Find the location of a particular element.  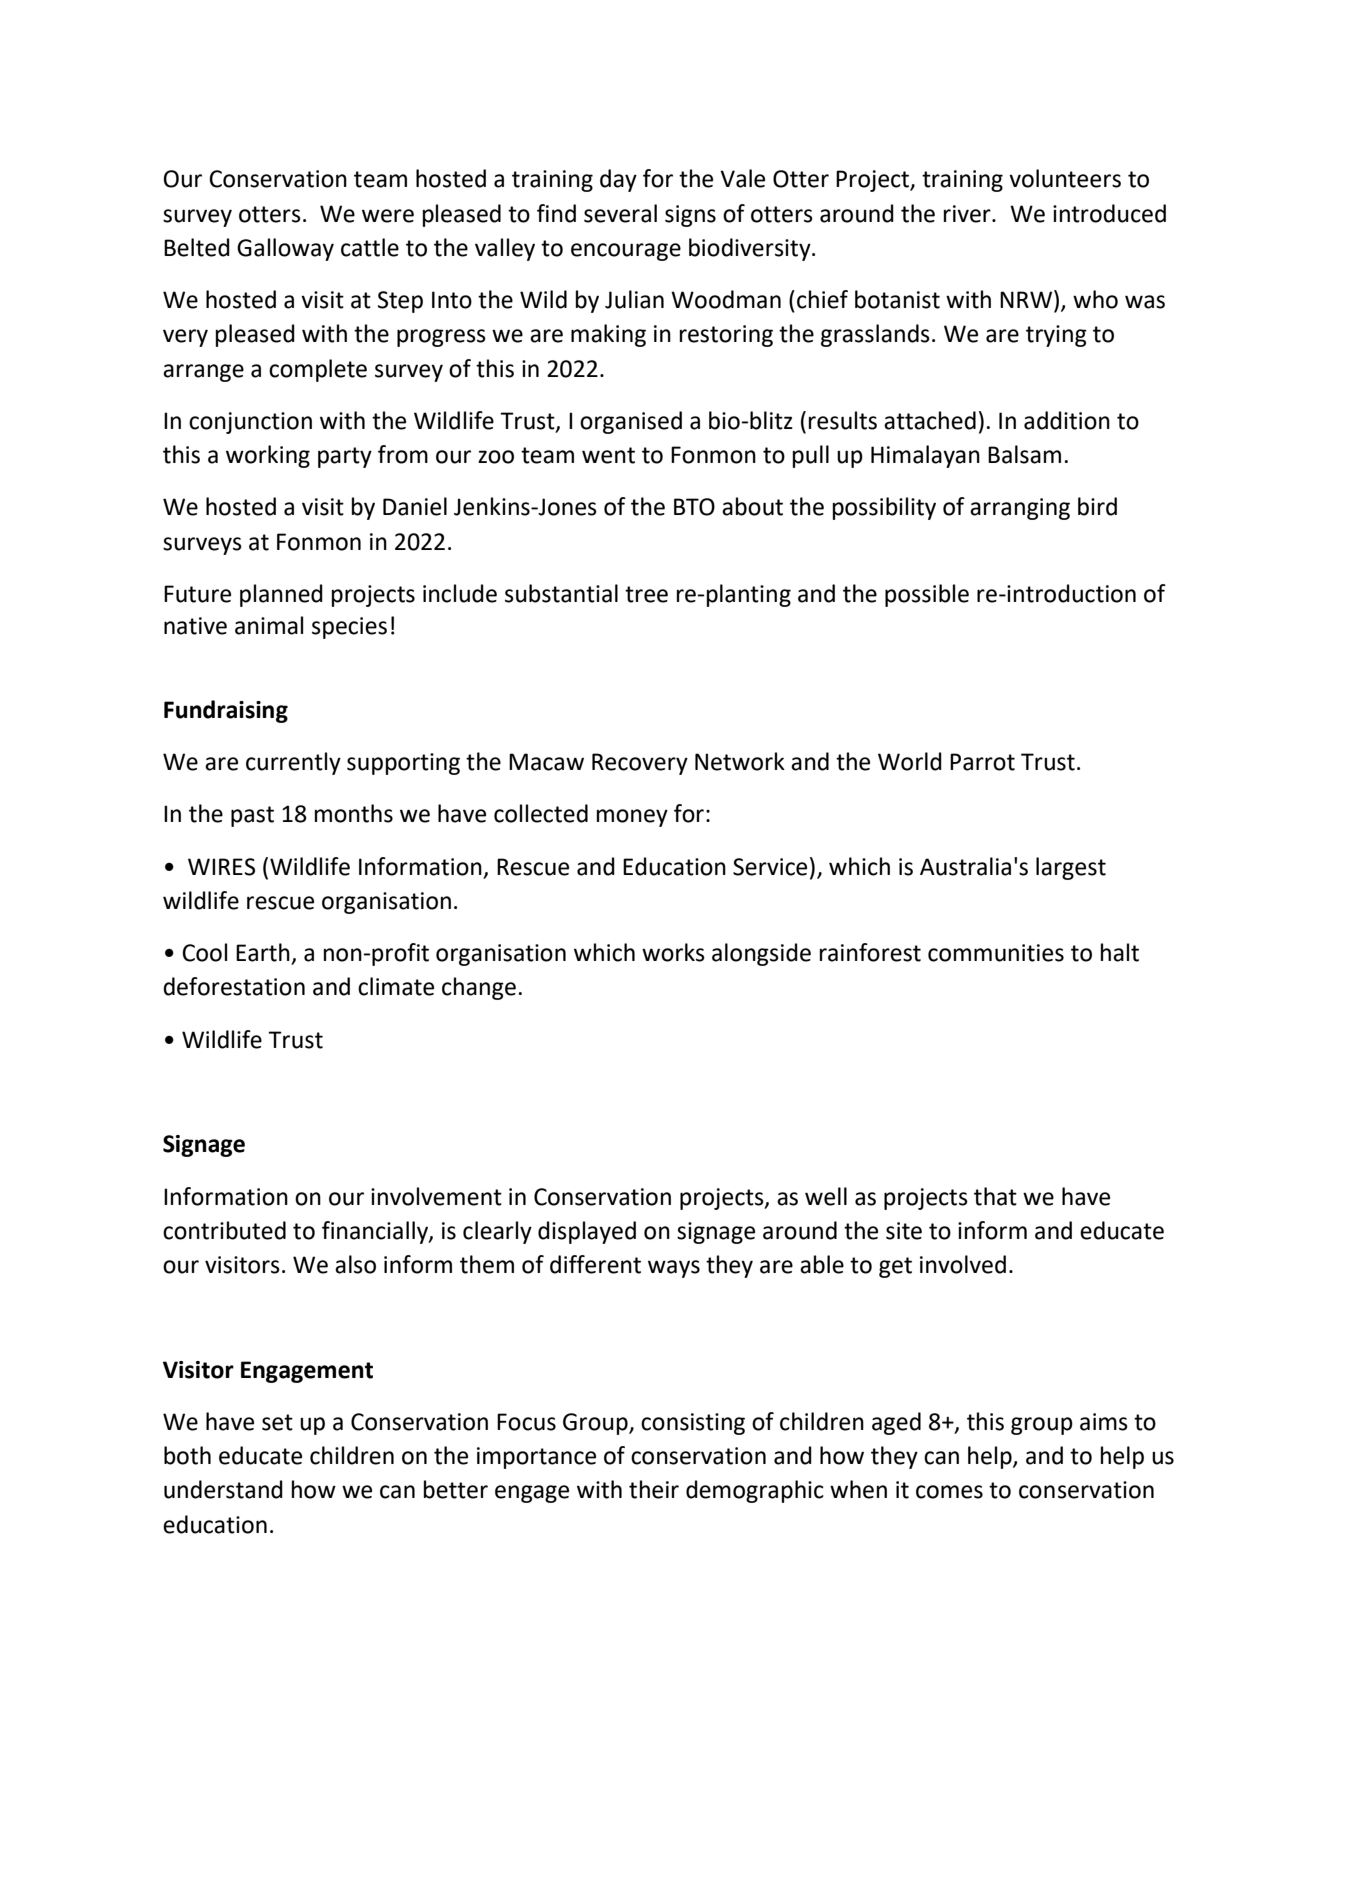

past is located at coordinates (252, 816).
